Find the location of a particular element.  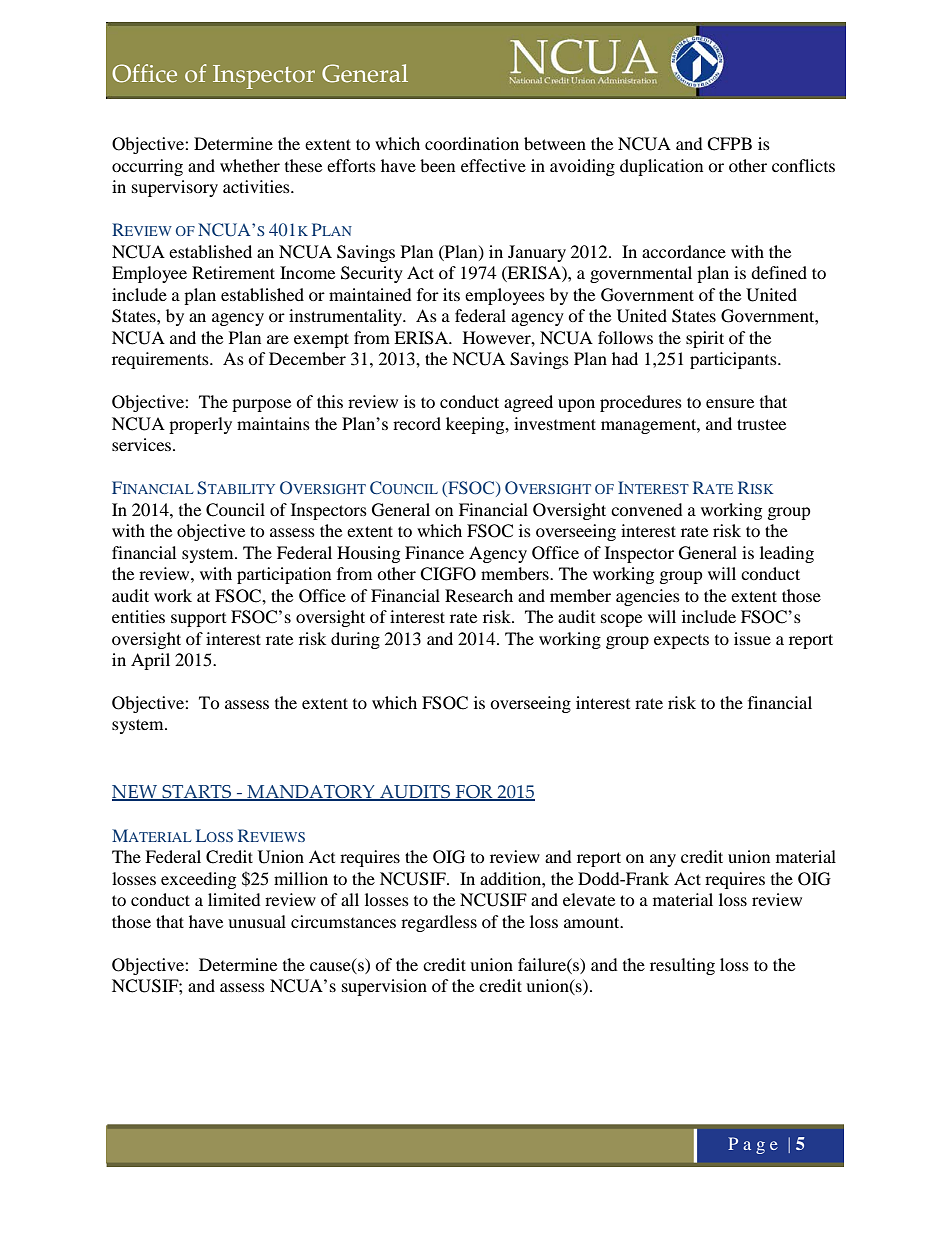

limited is located at coordinates (234, 899).
